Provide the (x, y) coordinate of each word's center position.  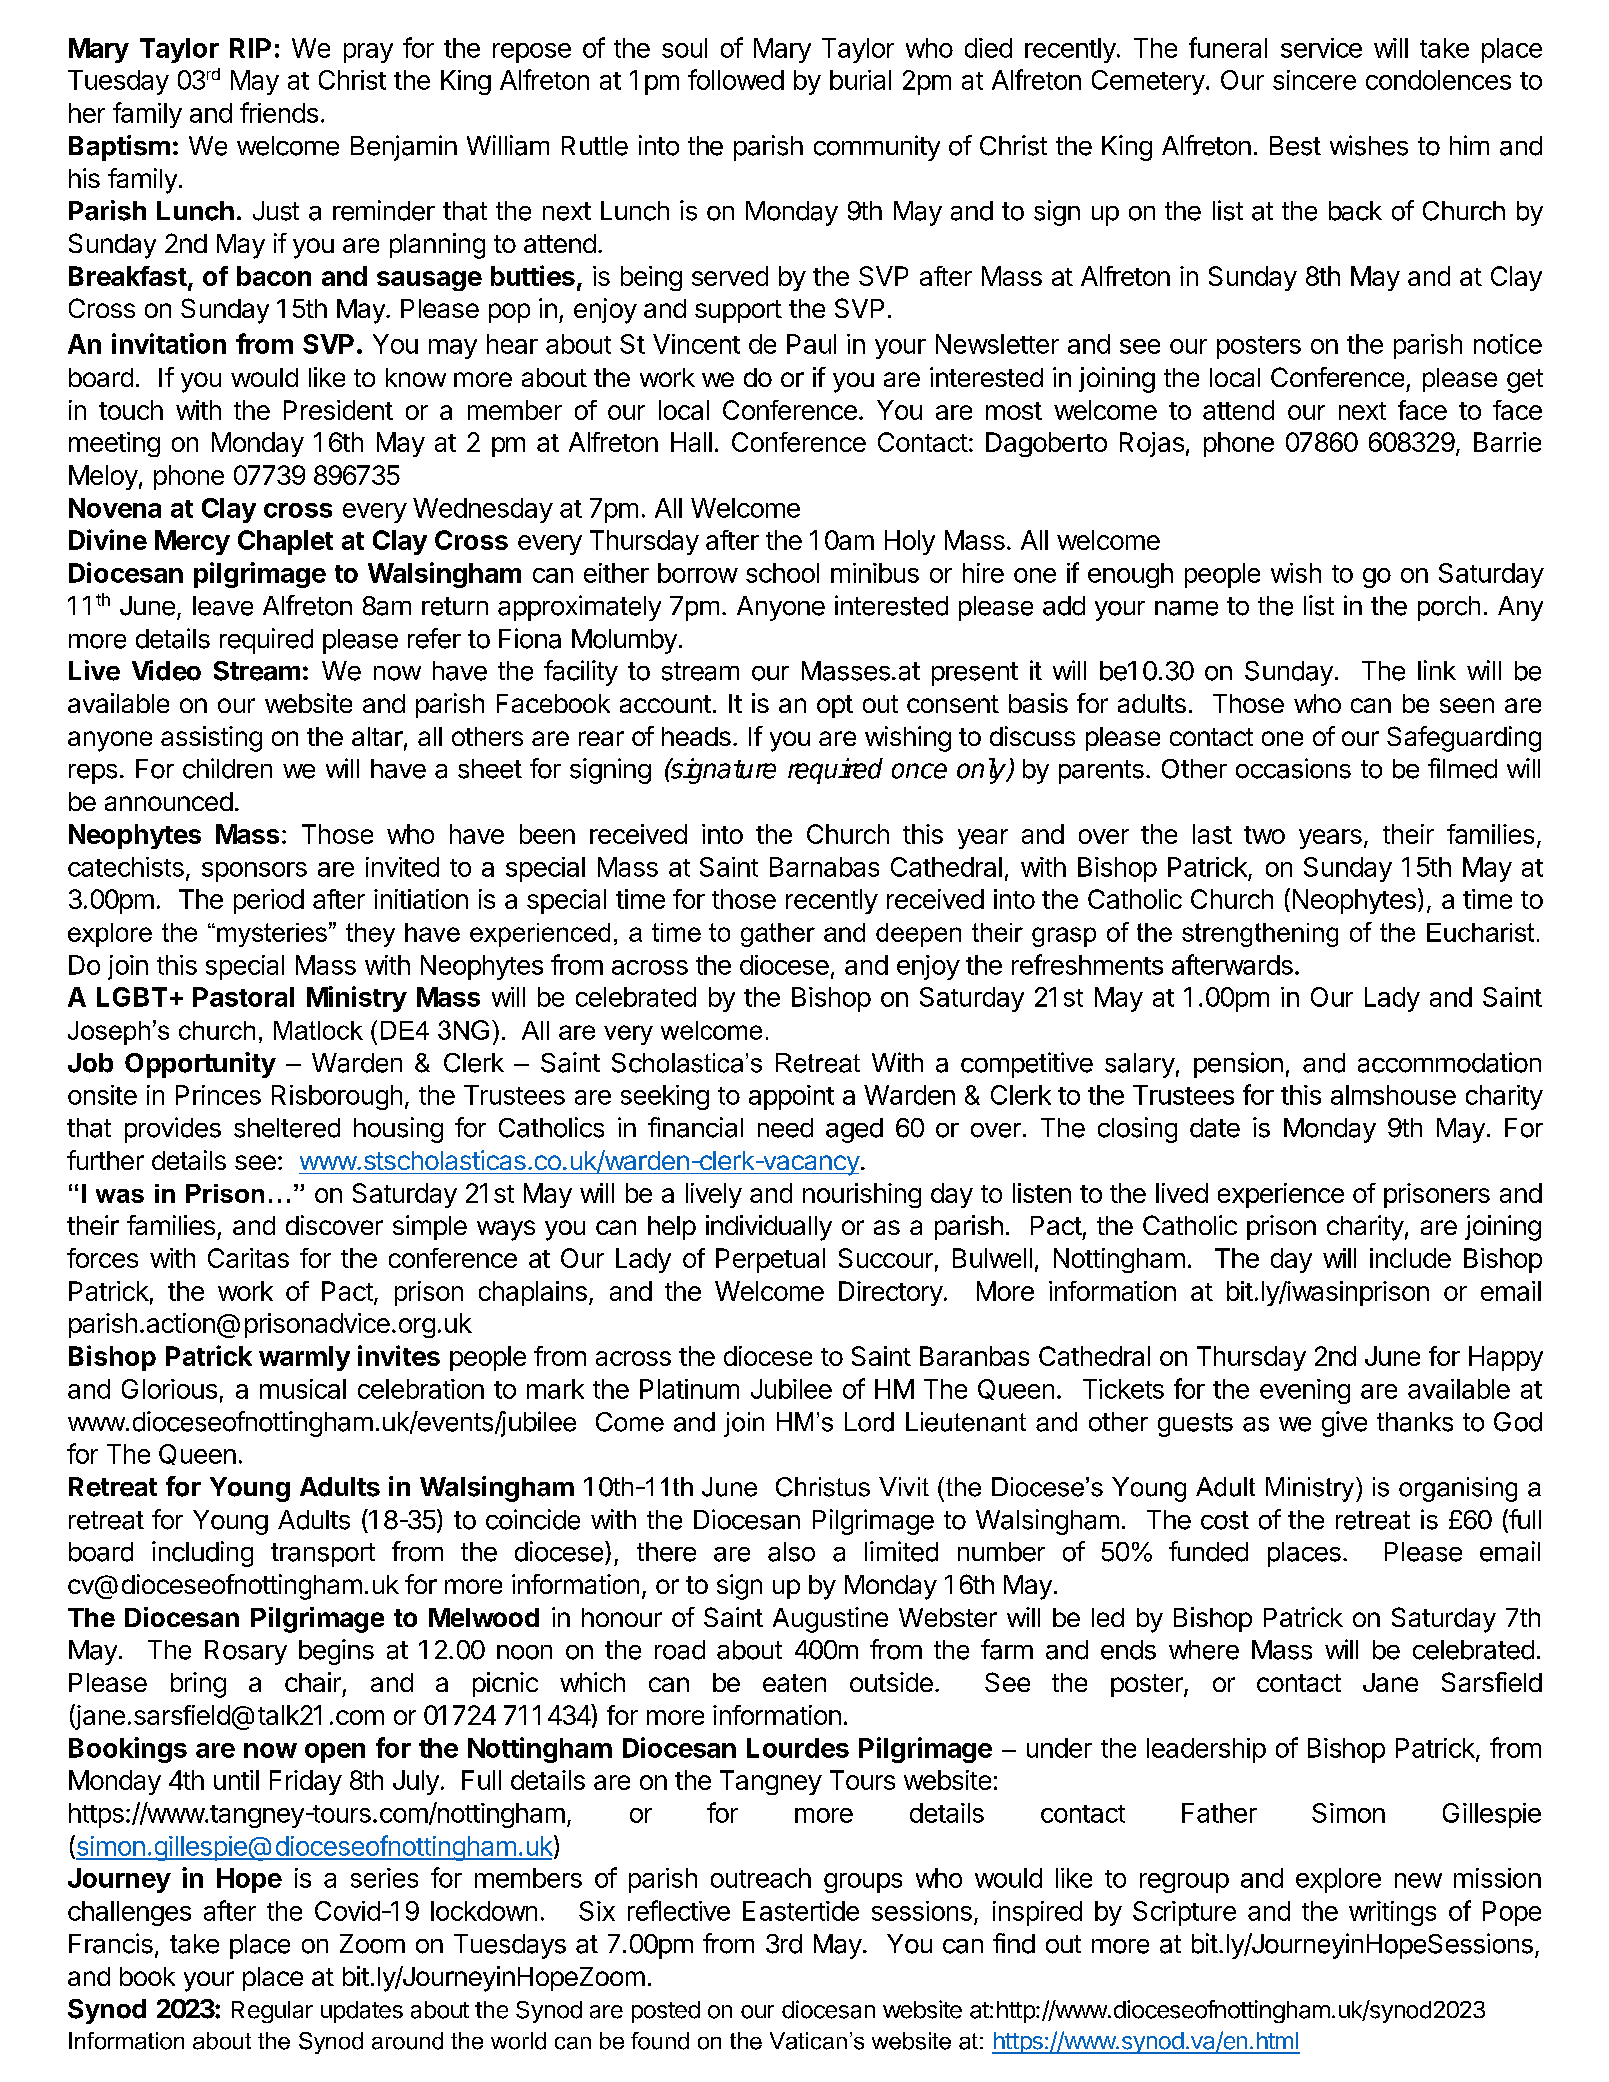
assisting (211, 739)
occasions (1293, 768)
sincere (1314, 80)
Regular (272, 2012)
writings (1392, 1913)
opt (835, 706)
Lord (869, 1422)
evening (1305, 1391)
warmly (304, 1358)
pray (368, 53)
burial (860, 80)
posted (666, 2012)
